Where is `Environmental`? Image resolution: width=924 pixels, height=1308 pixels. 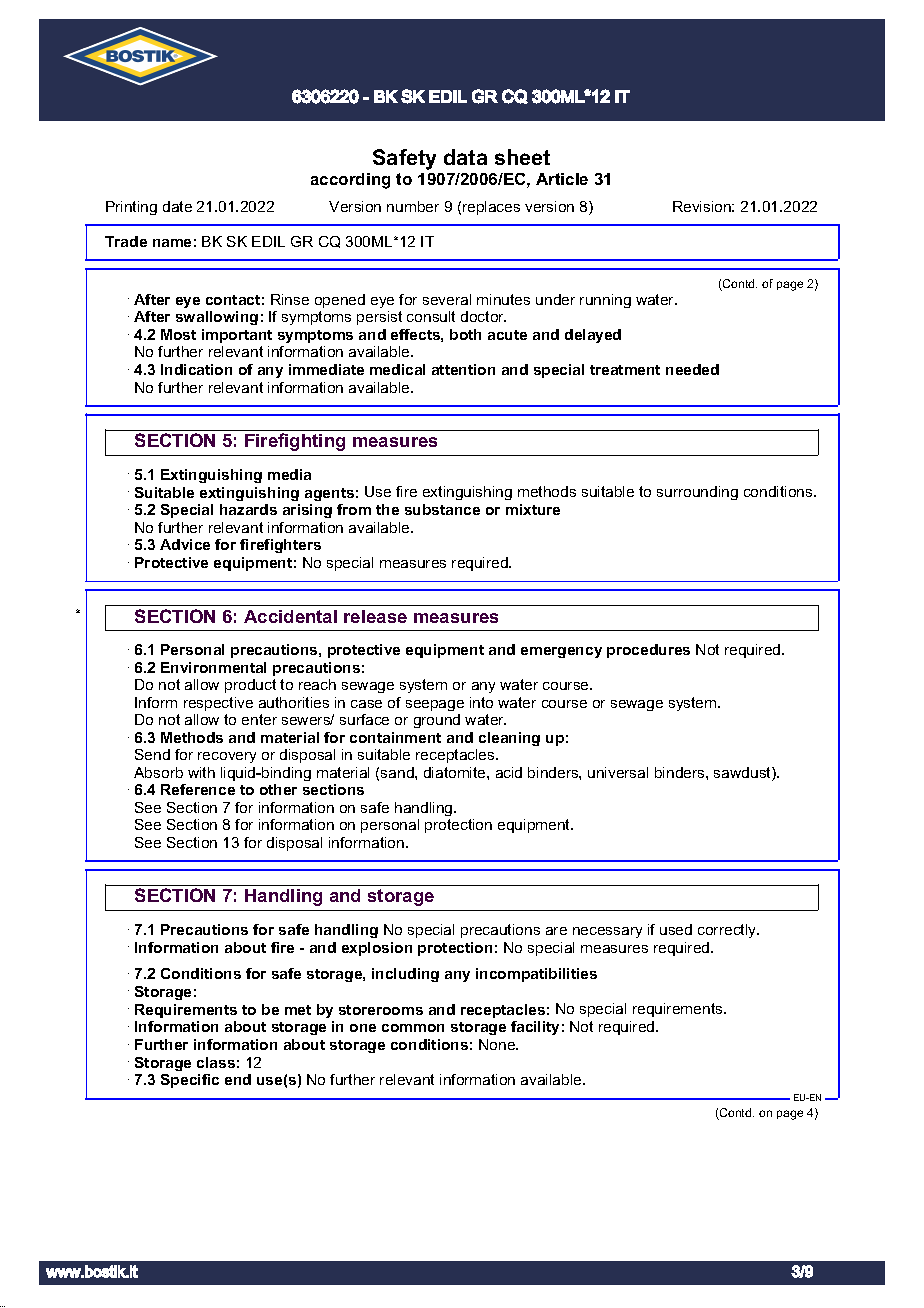
Environmental is located at coordinates (213, 667).
